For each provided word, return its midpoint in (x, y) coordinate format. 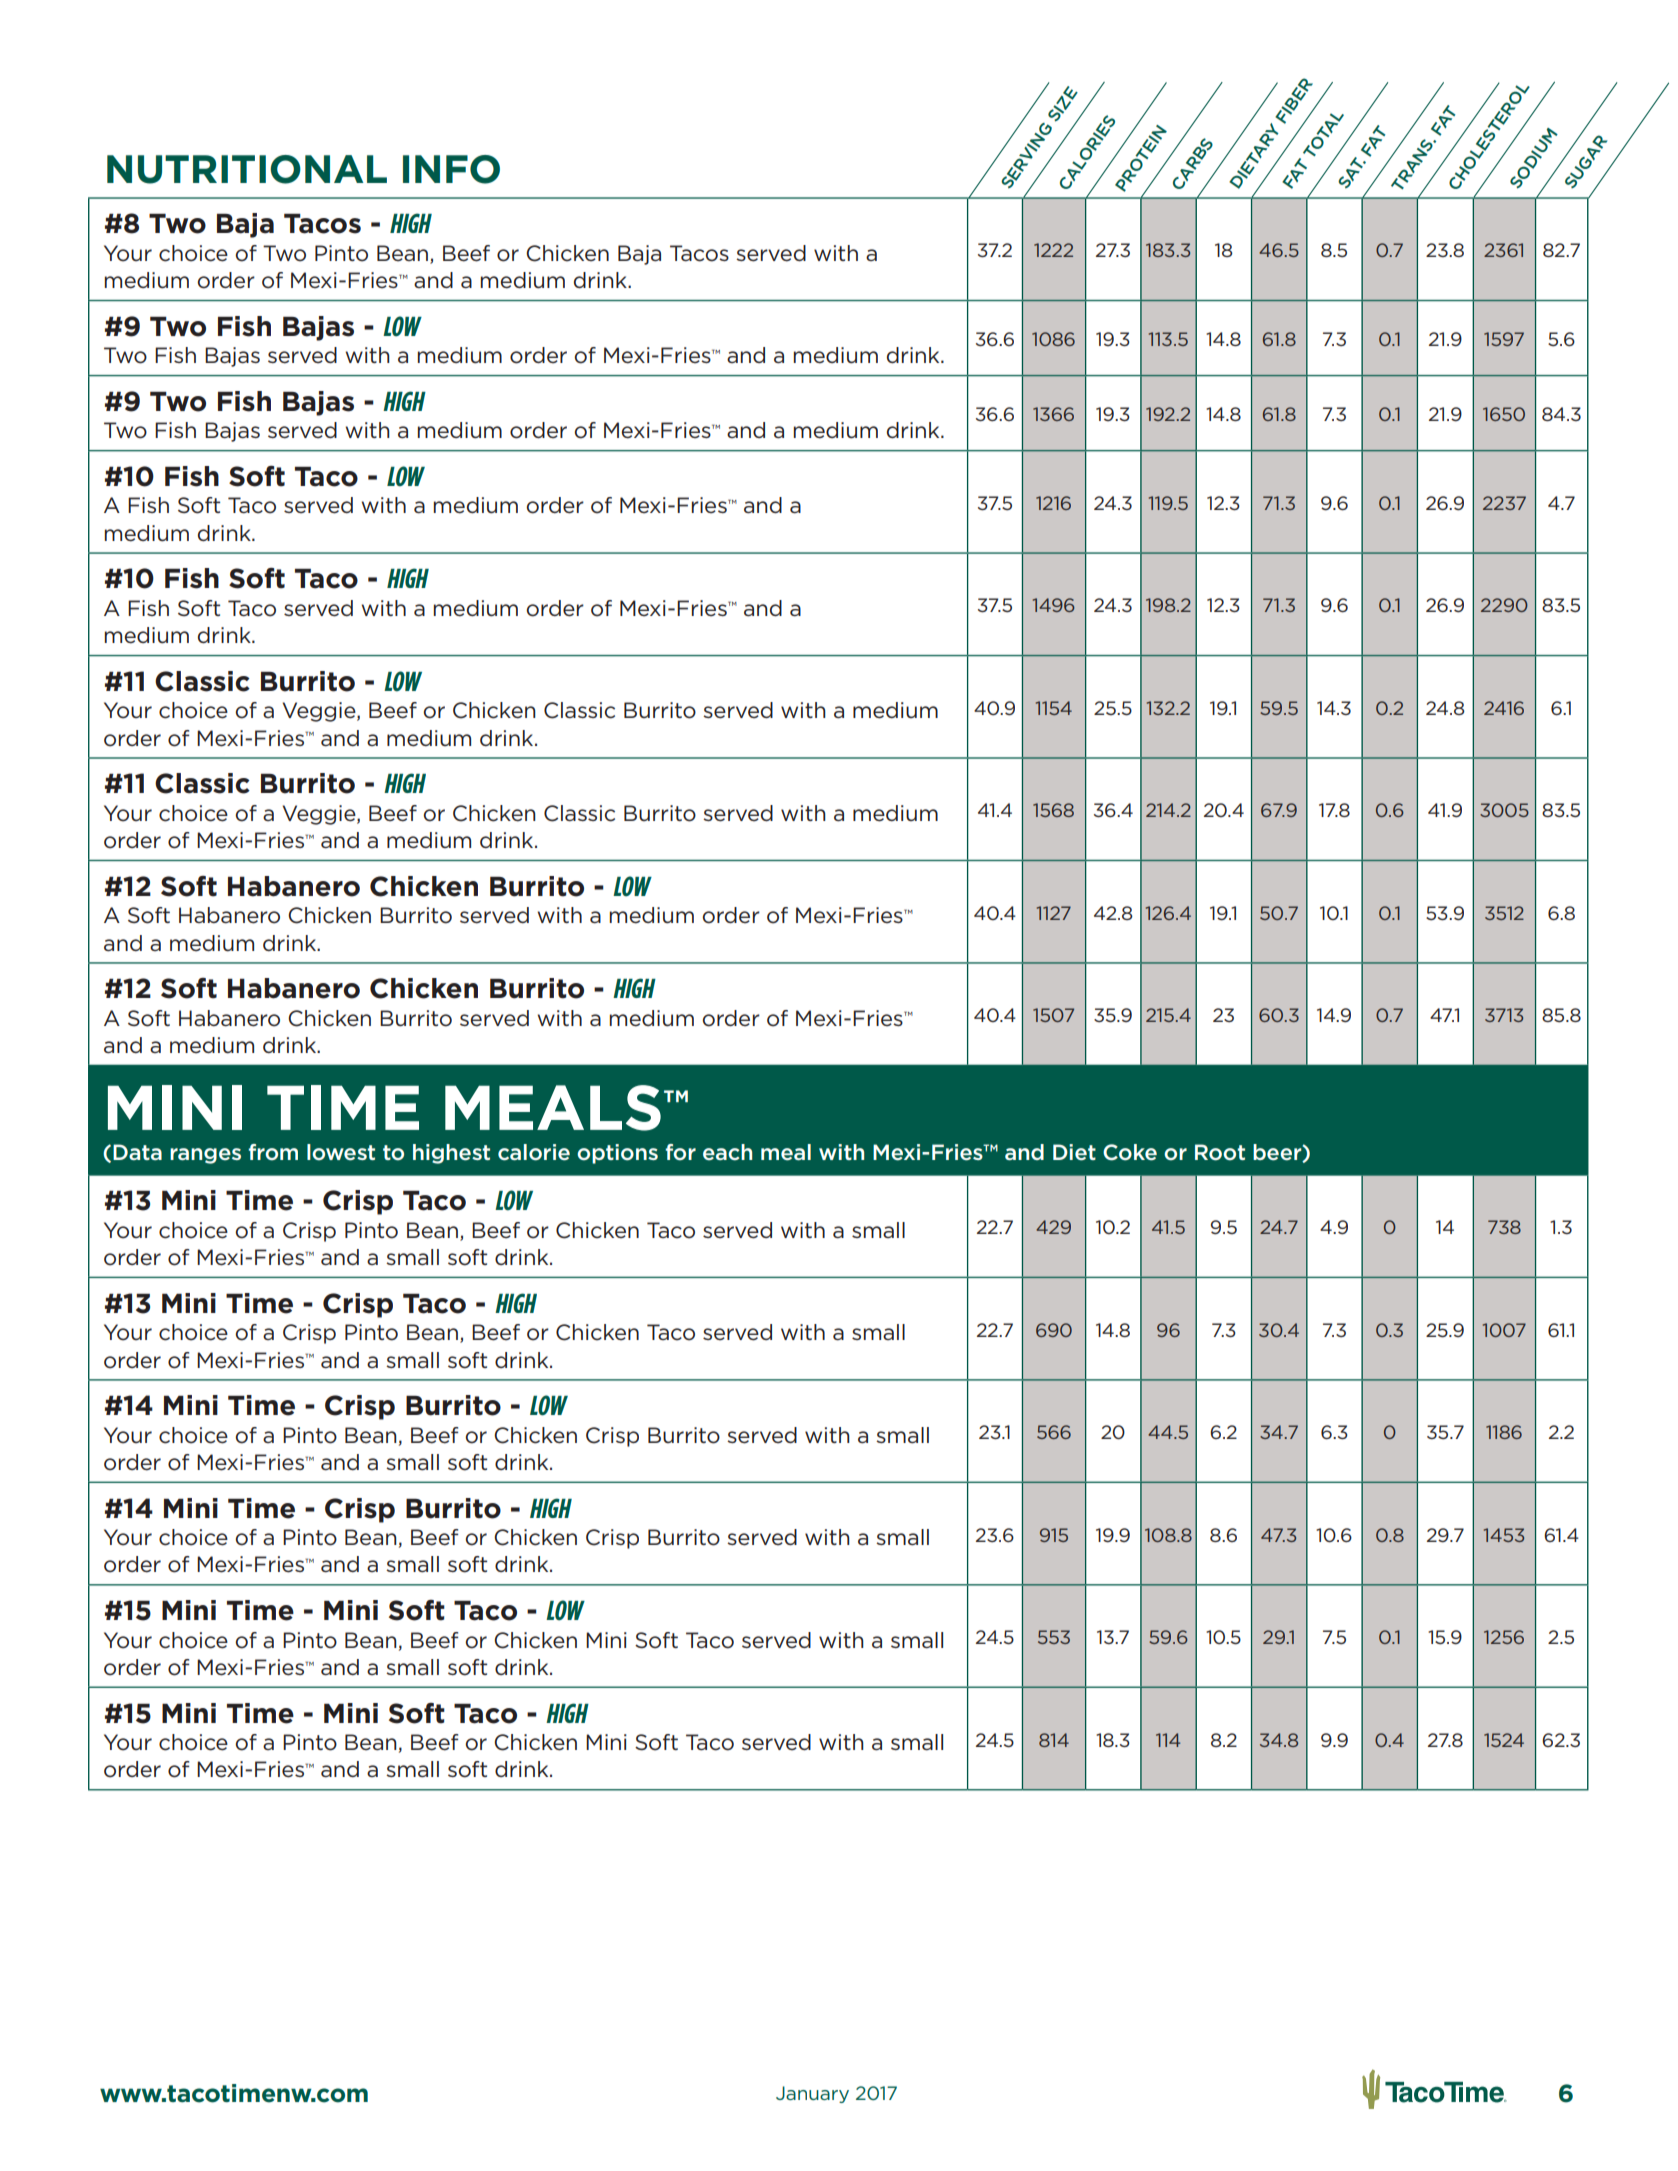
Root (1220, 1152)
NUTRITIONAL (247, 169)
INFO (451, 169)
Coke (1130, 1152)
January (812, 2094)
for (680, 1152)
